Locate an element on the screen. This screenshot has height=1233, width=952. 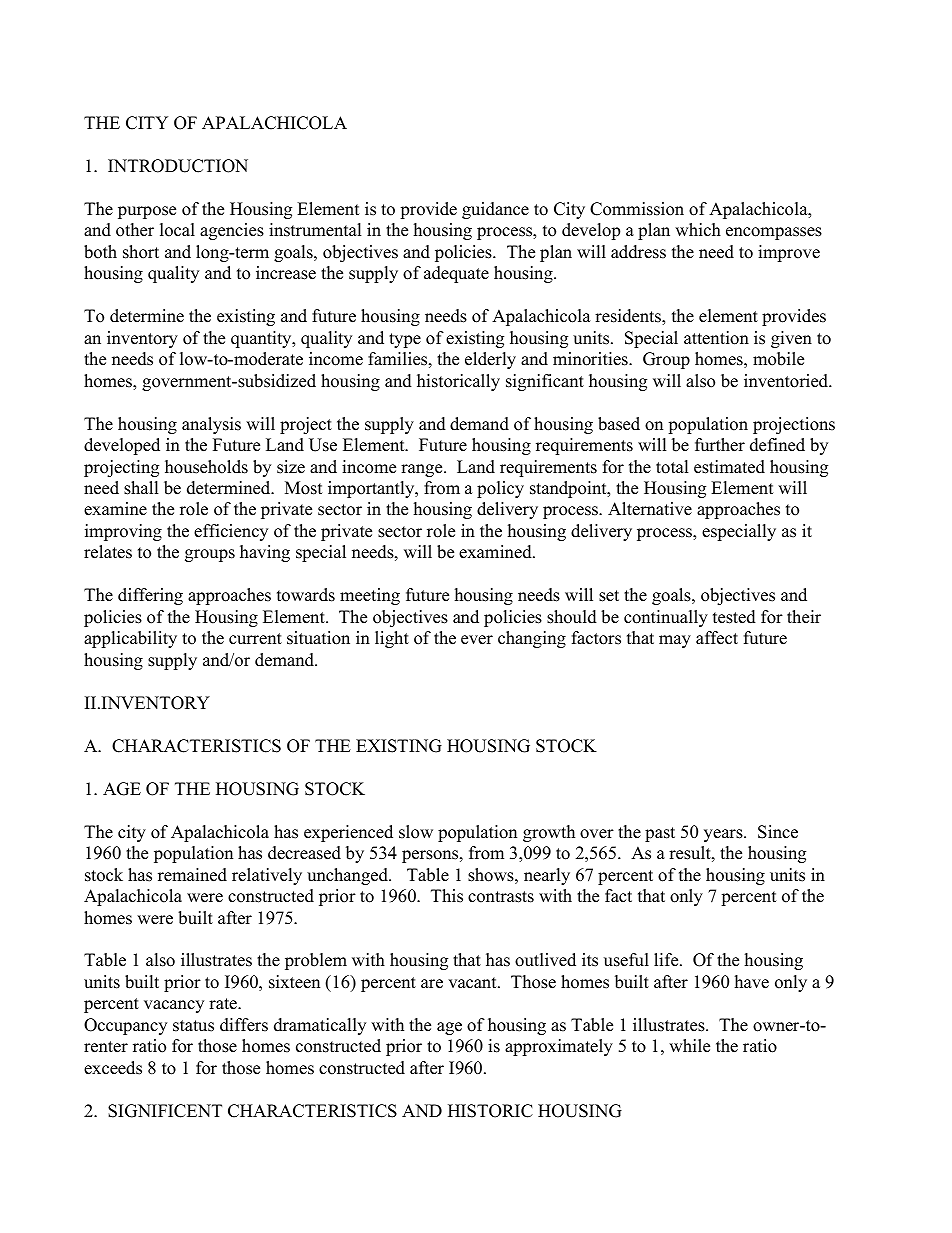
differing is located at coordinates (150, 596).
